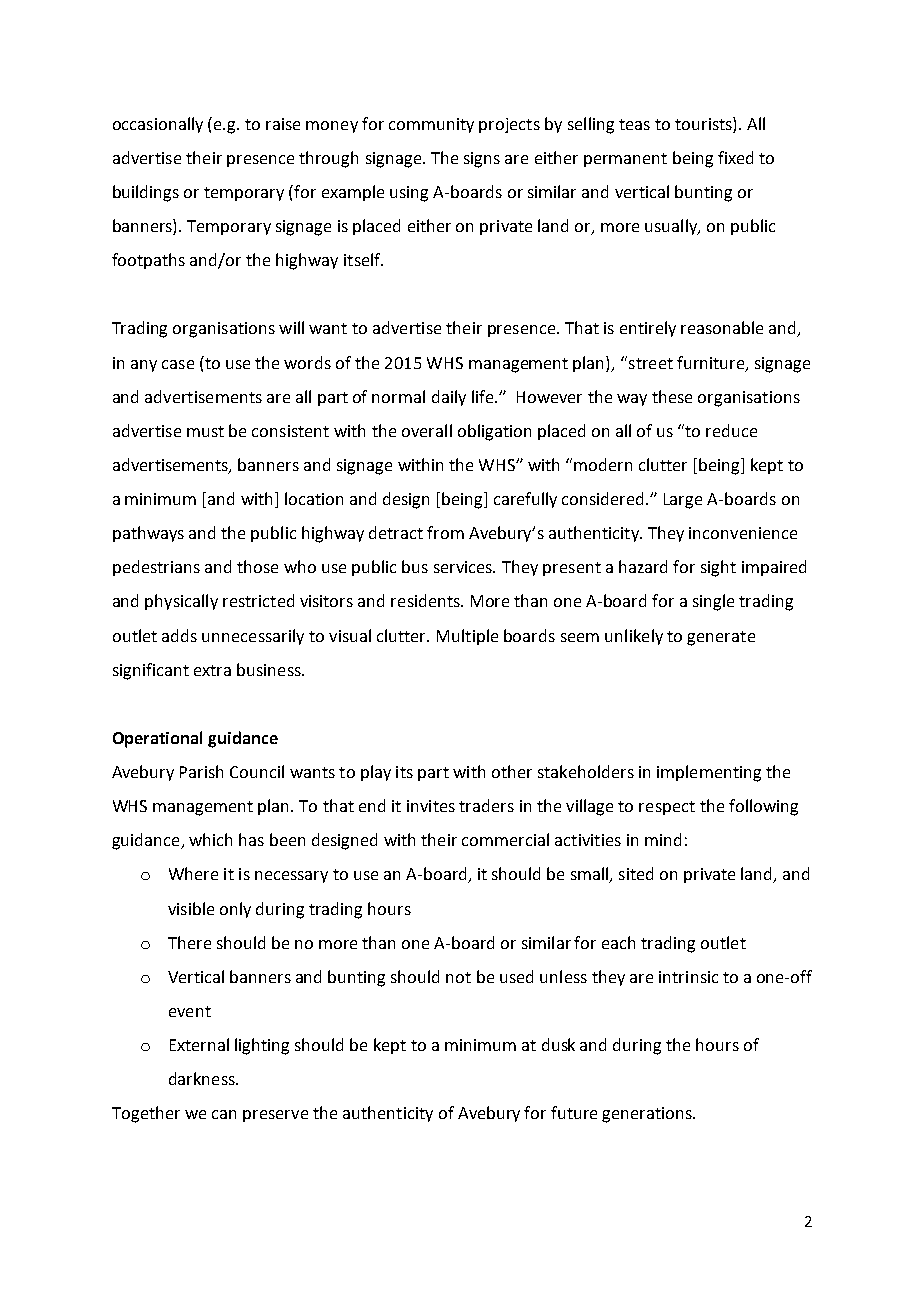  What do you see at coordinates (558, 1044) in the screenshot?
I see `dusk` at bounding box center [558, 1044].
